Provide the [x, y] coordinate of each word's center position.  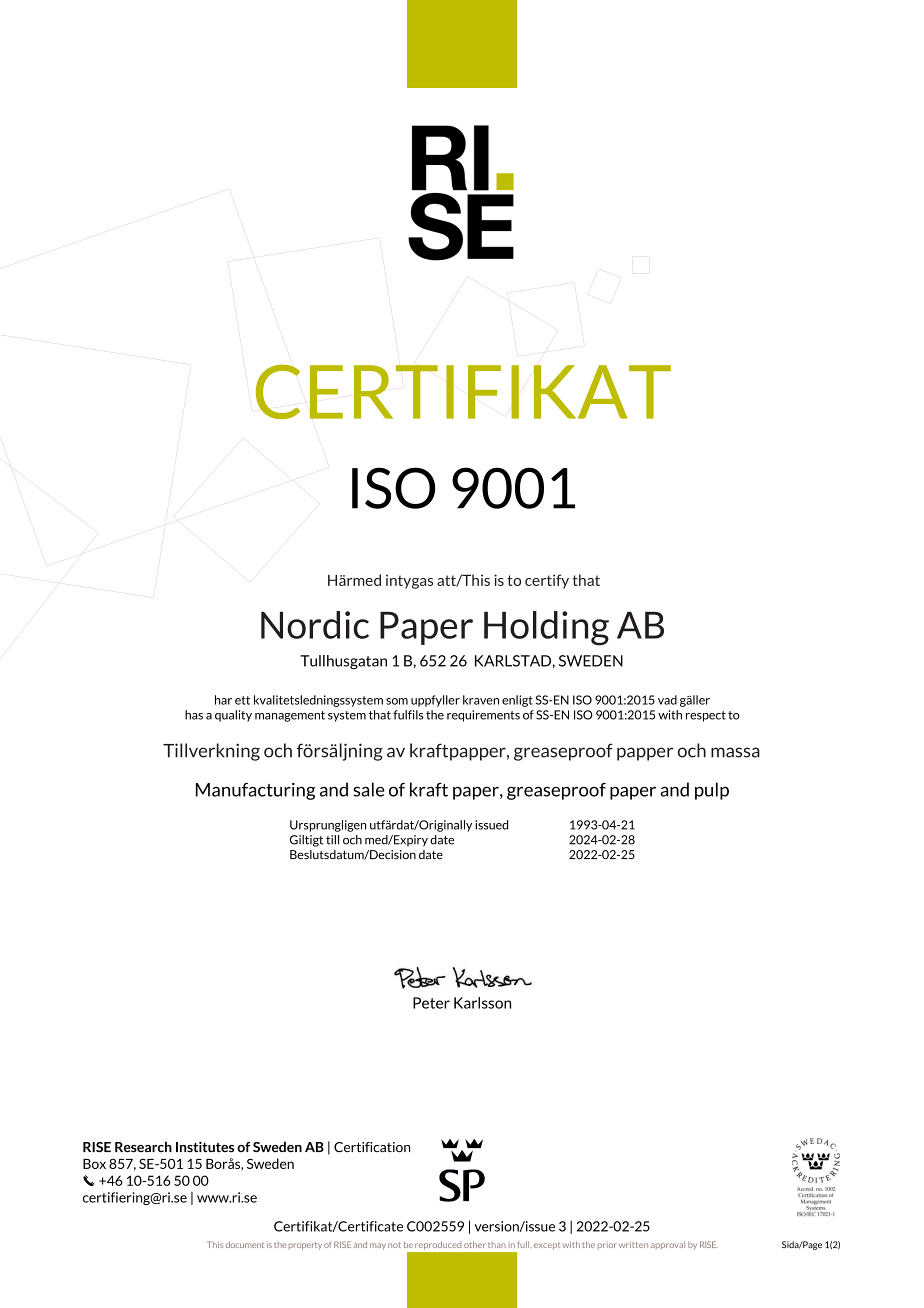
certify [547, 581]
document [245, 1244]
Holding [546, 628]
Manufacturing [255, 791]
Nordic [315, 625]
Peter [431, 1003]
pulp [712, 791]
